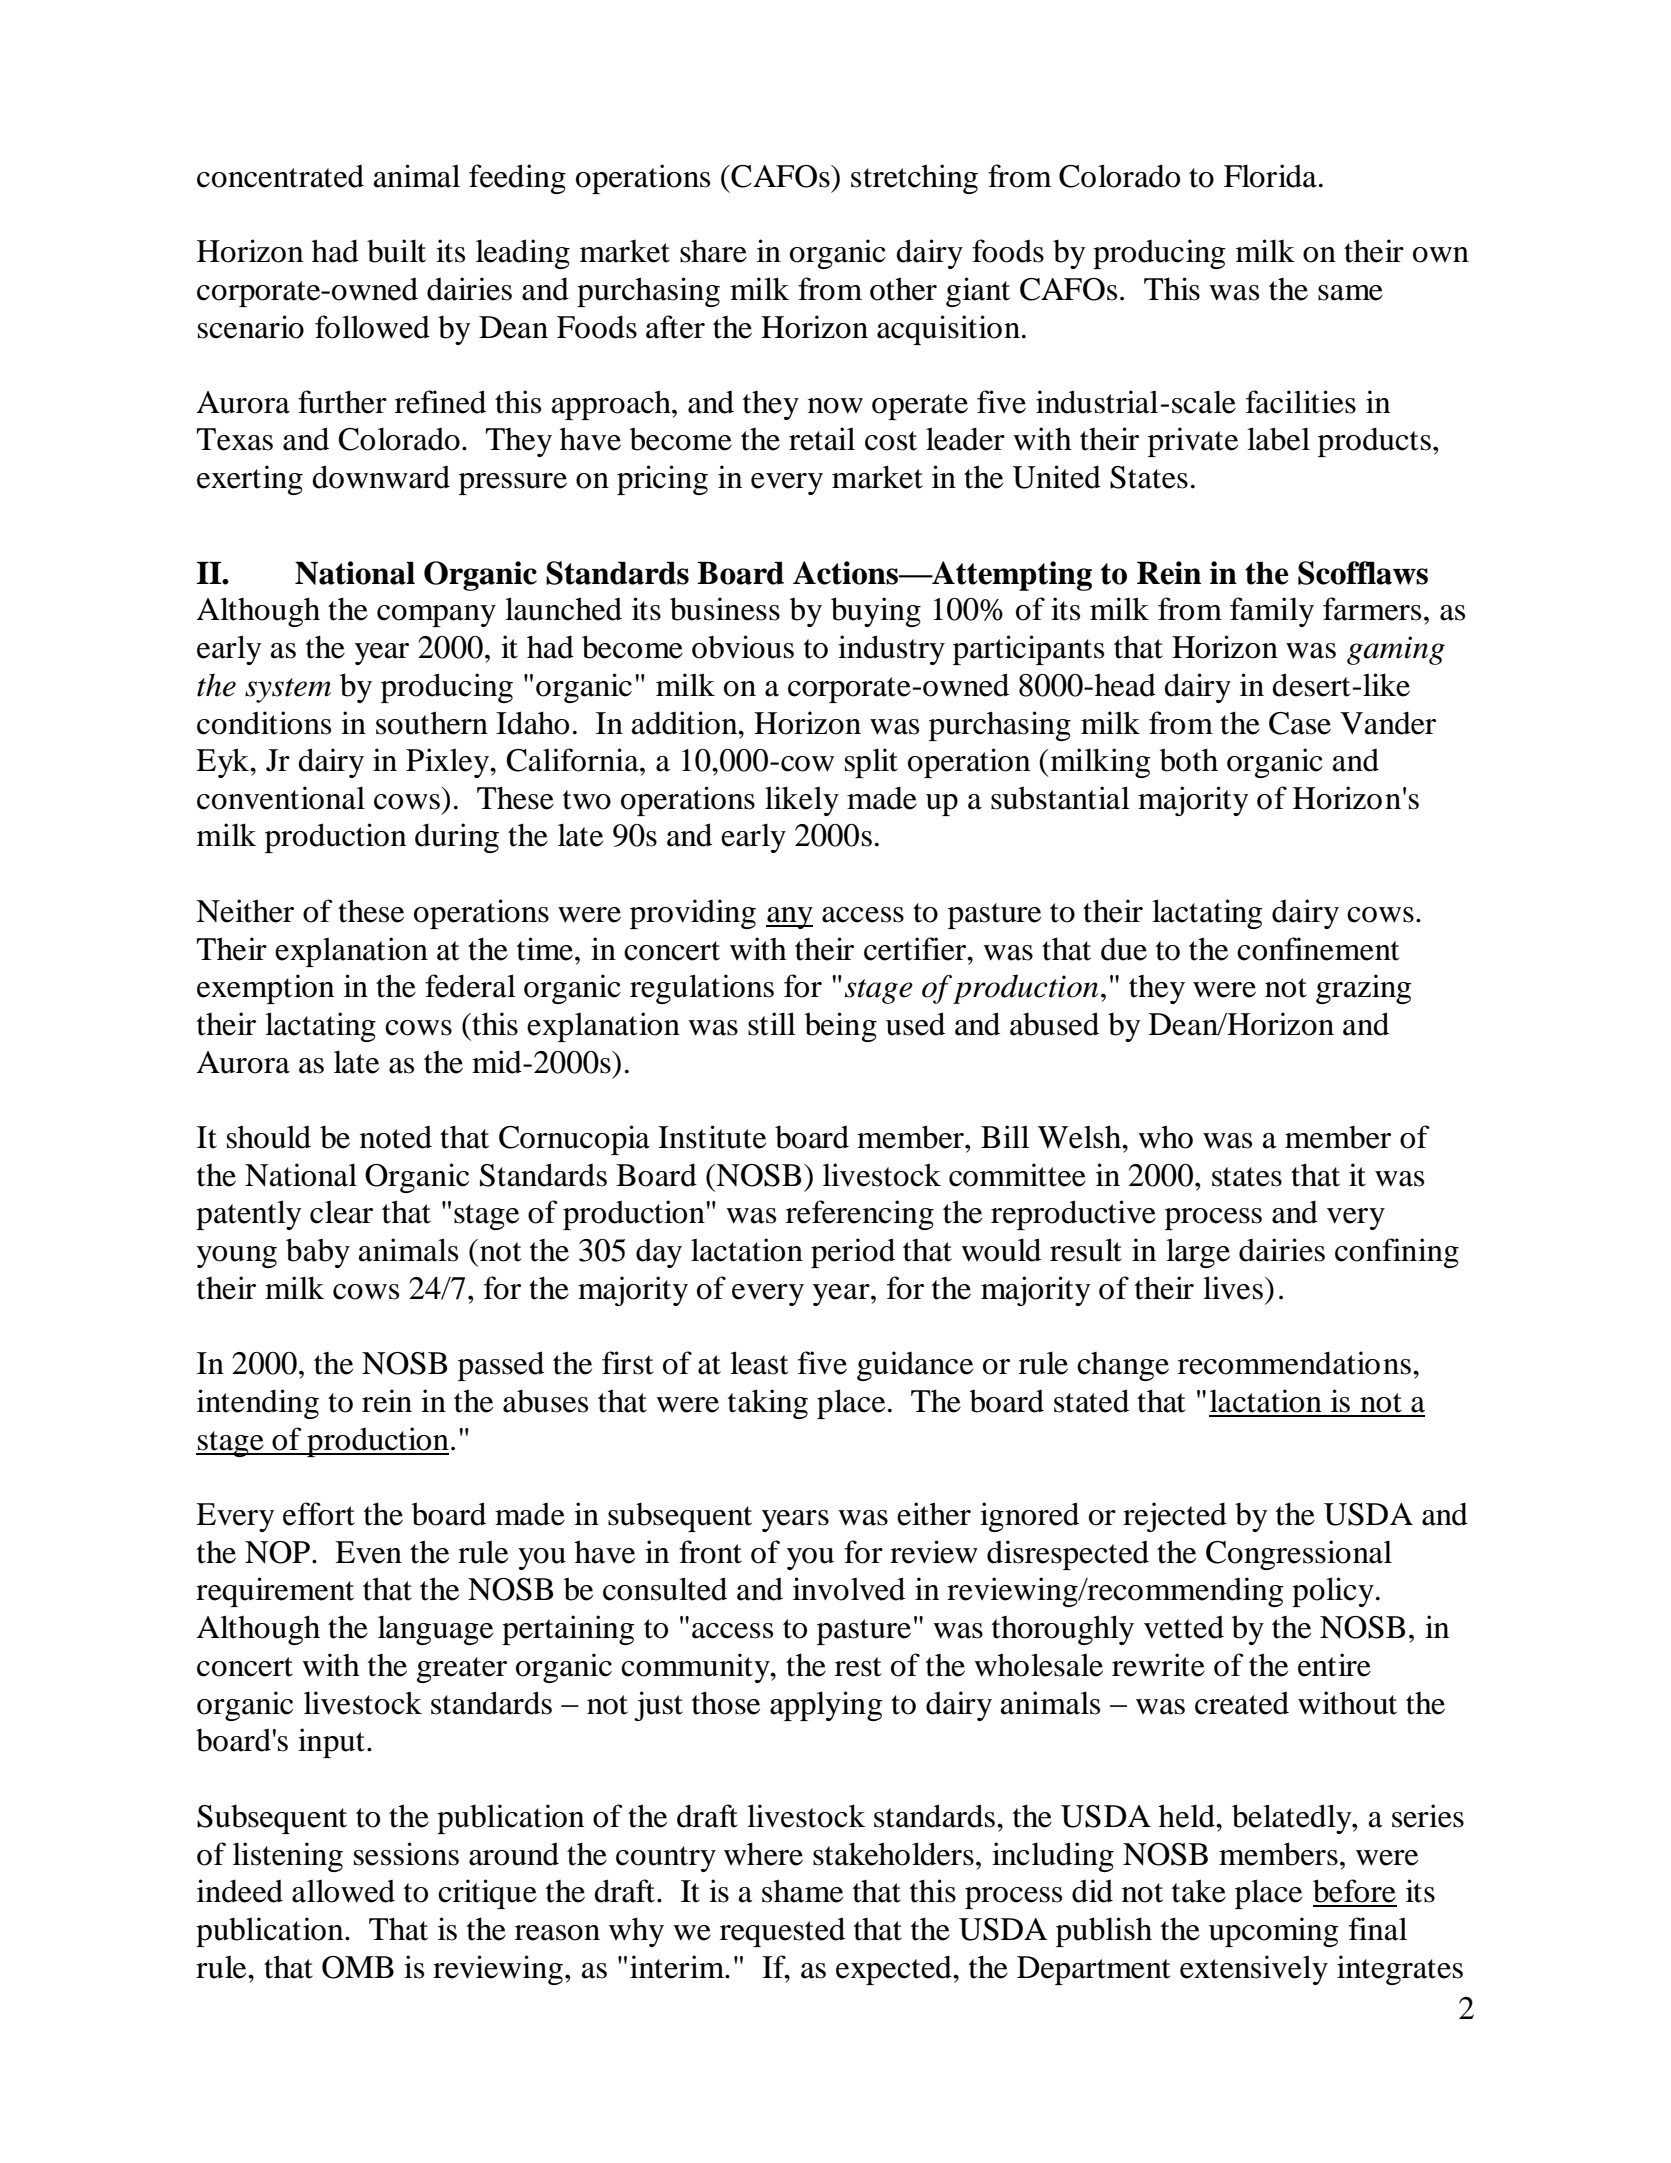  I want to click on built, so click(396, 251).
